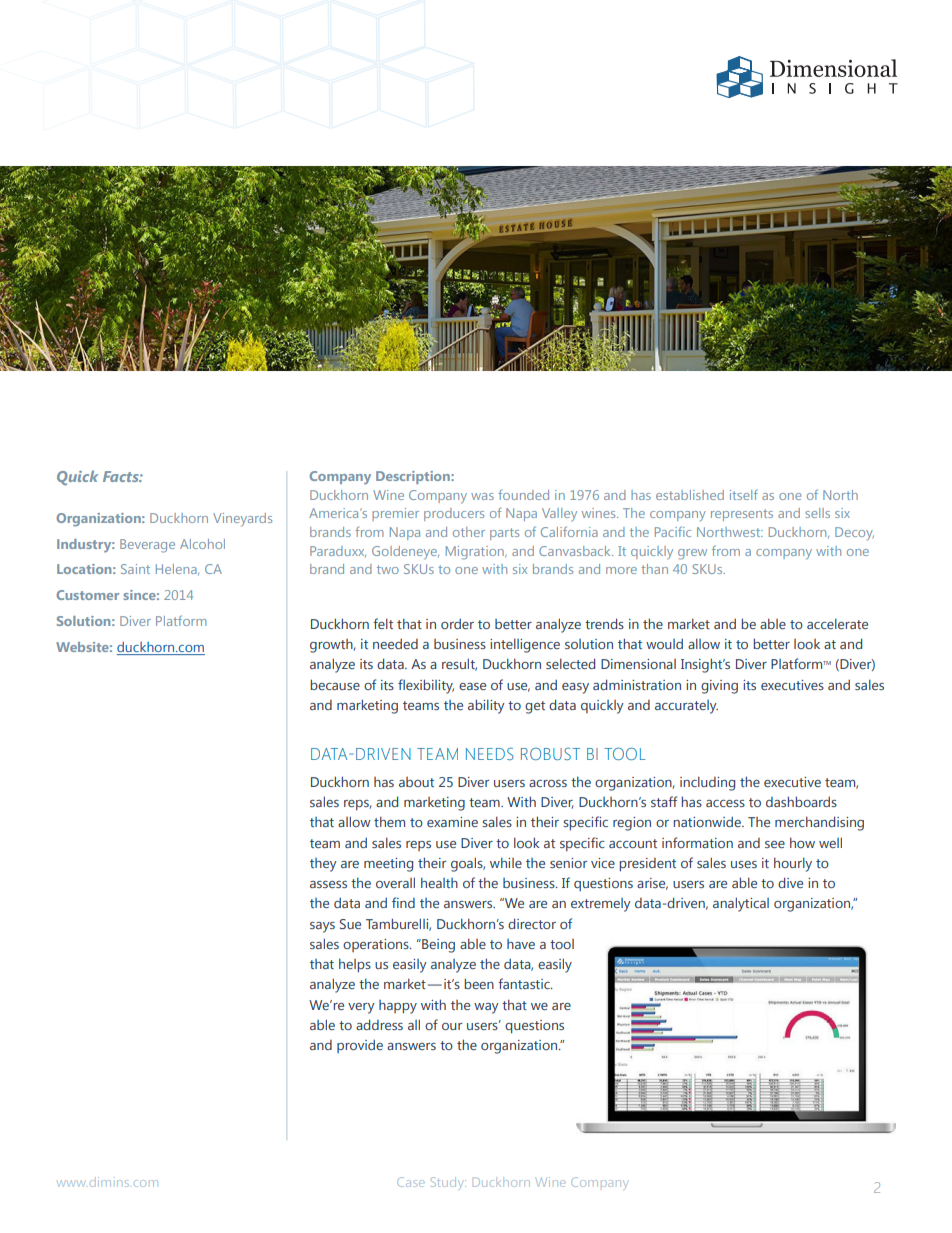  Describe the element at coordinates (202, 544) in the screenshot. I see `Alcohol` at that location.
